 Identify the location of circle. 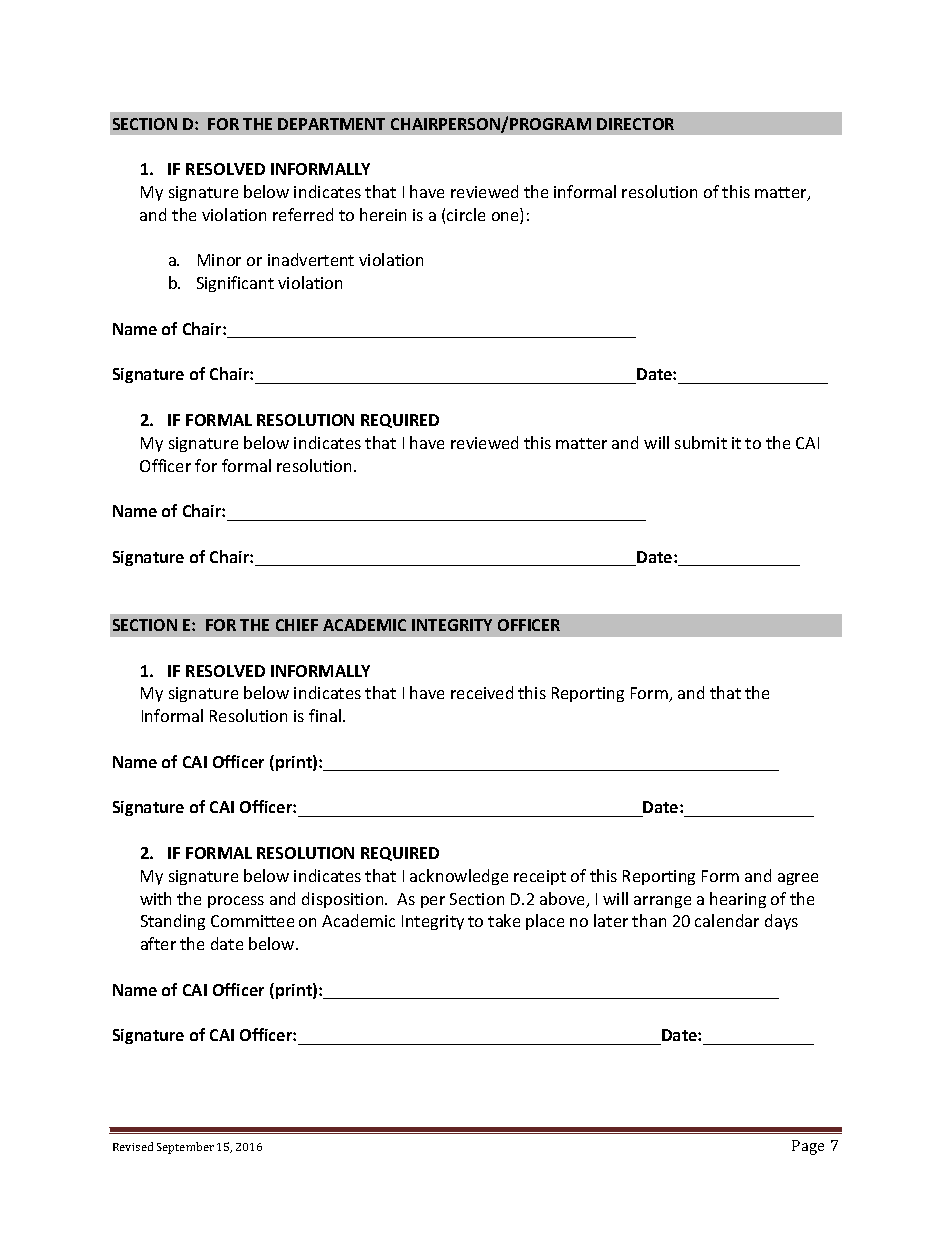
(466, 214).
